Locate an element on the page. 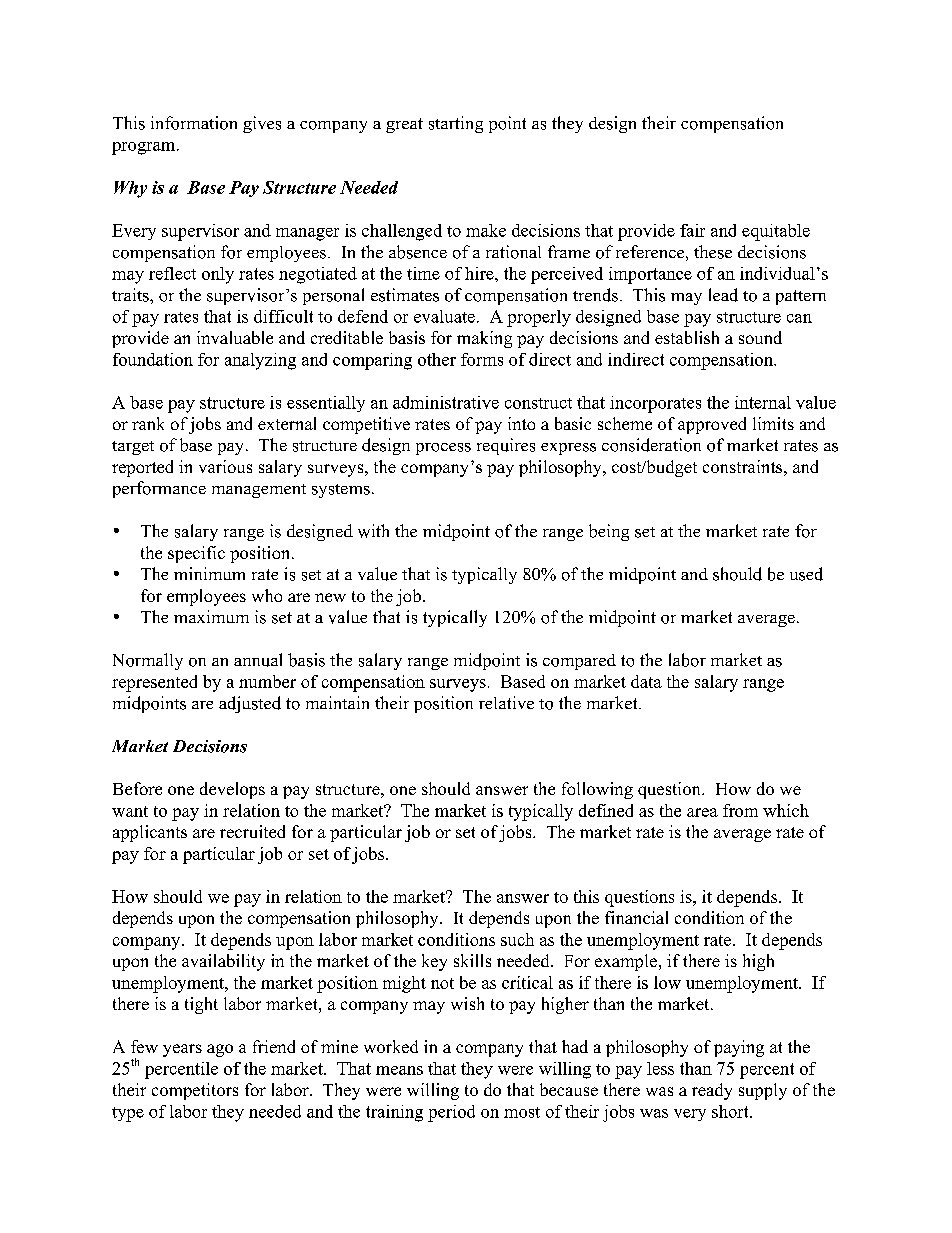 The height and width of the page is (1233, 952). ready is located at coordinates (712, 1091).
